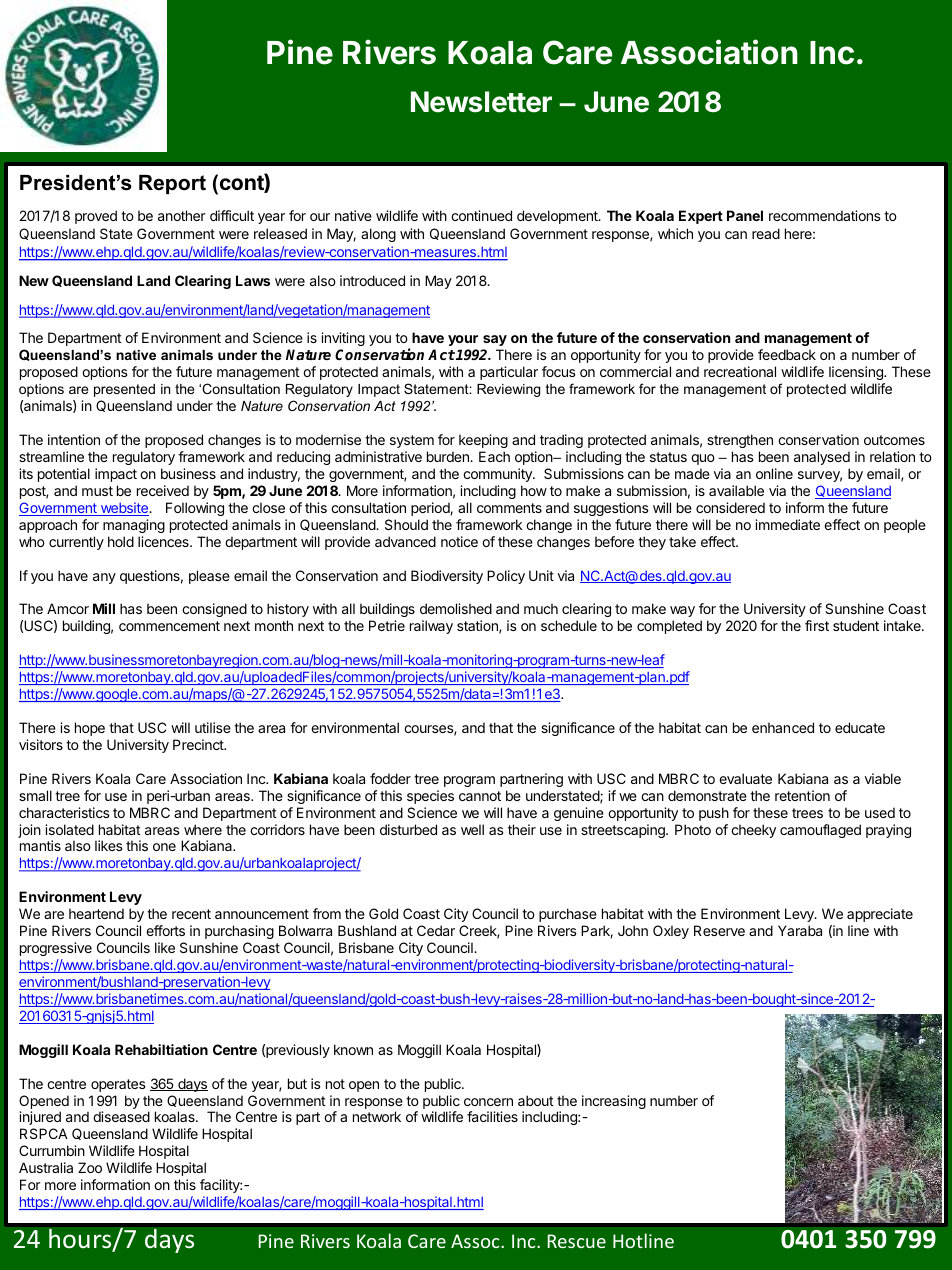  I want to click on along, so click(378, 235).
